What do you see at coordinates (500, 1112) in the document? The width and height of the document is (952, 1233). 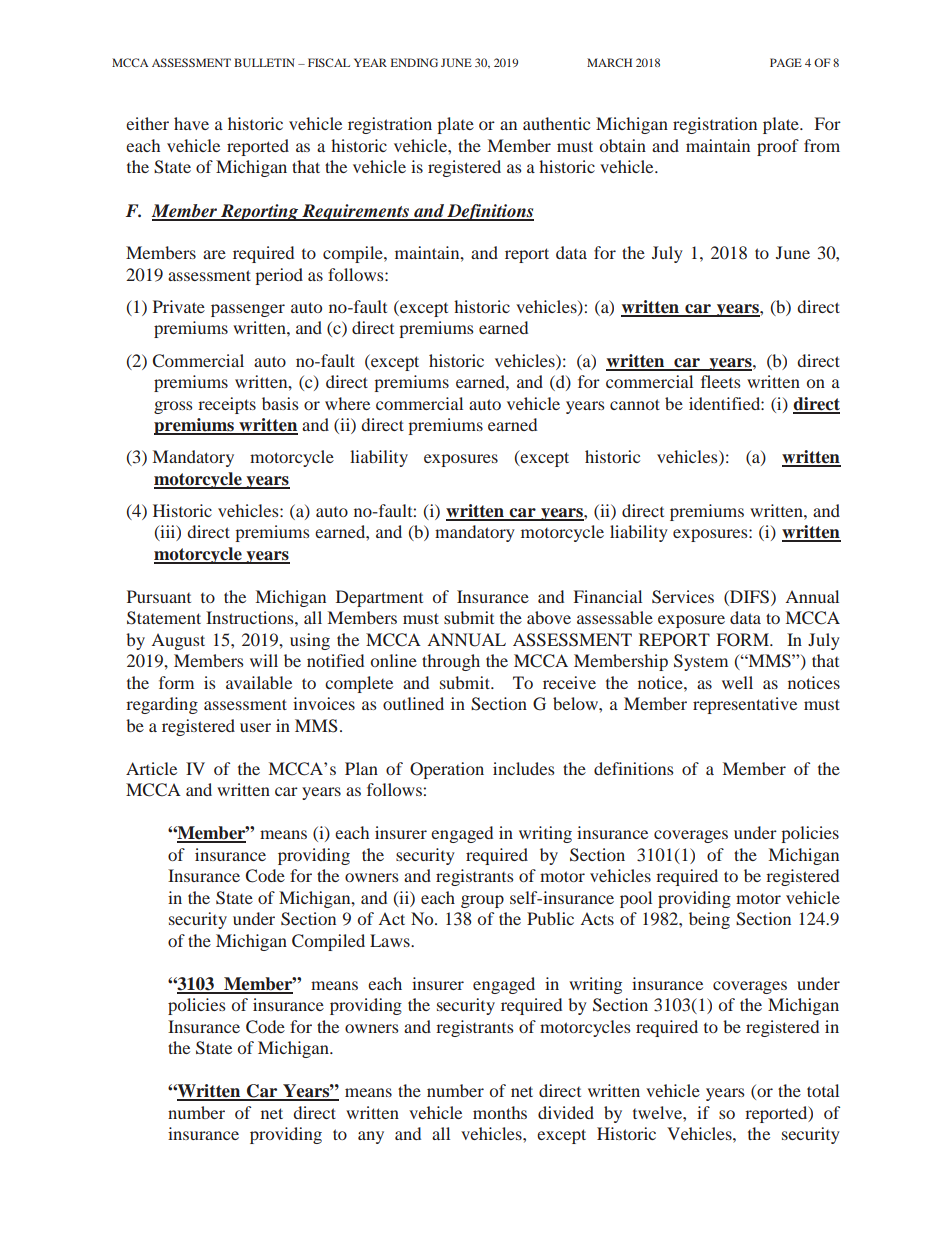 I see `months` at bounding box center [500, 1112].
